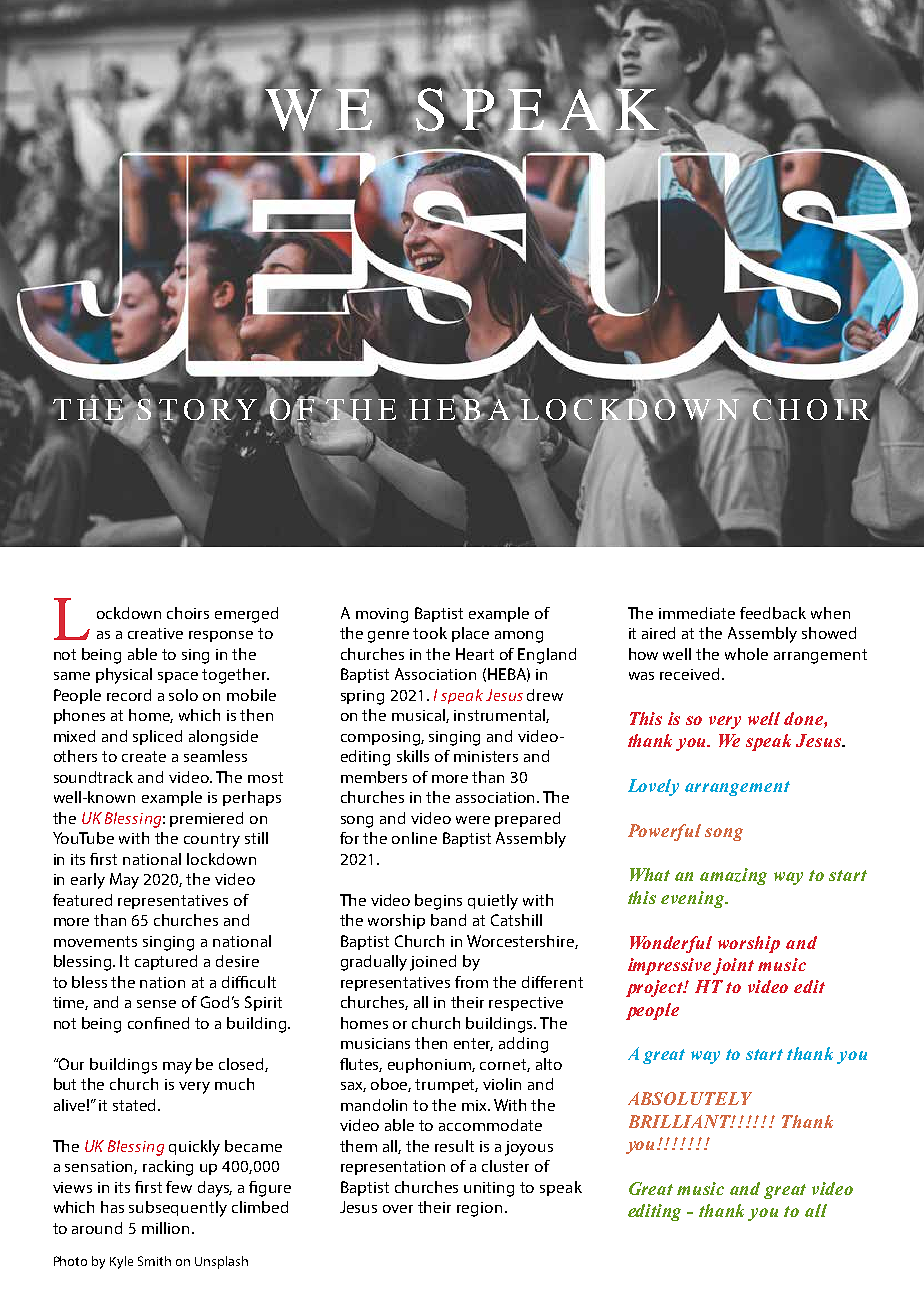 This screenshot has height=1308, width=924. Describe the element at coordinates (746, 654) in the screenshot. I see `whole` at that location.
